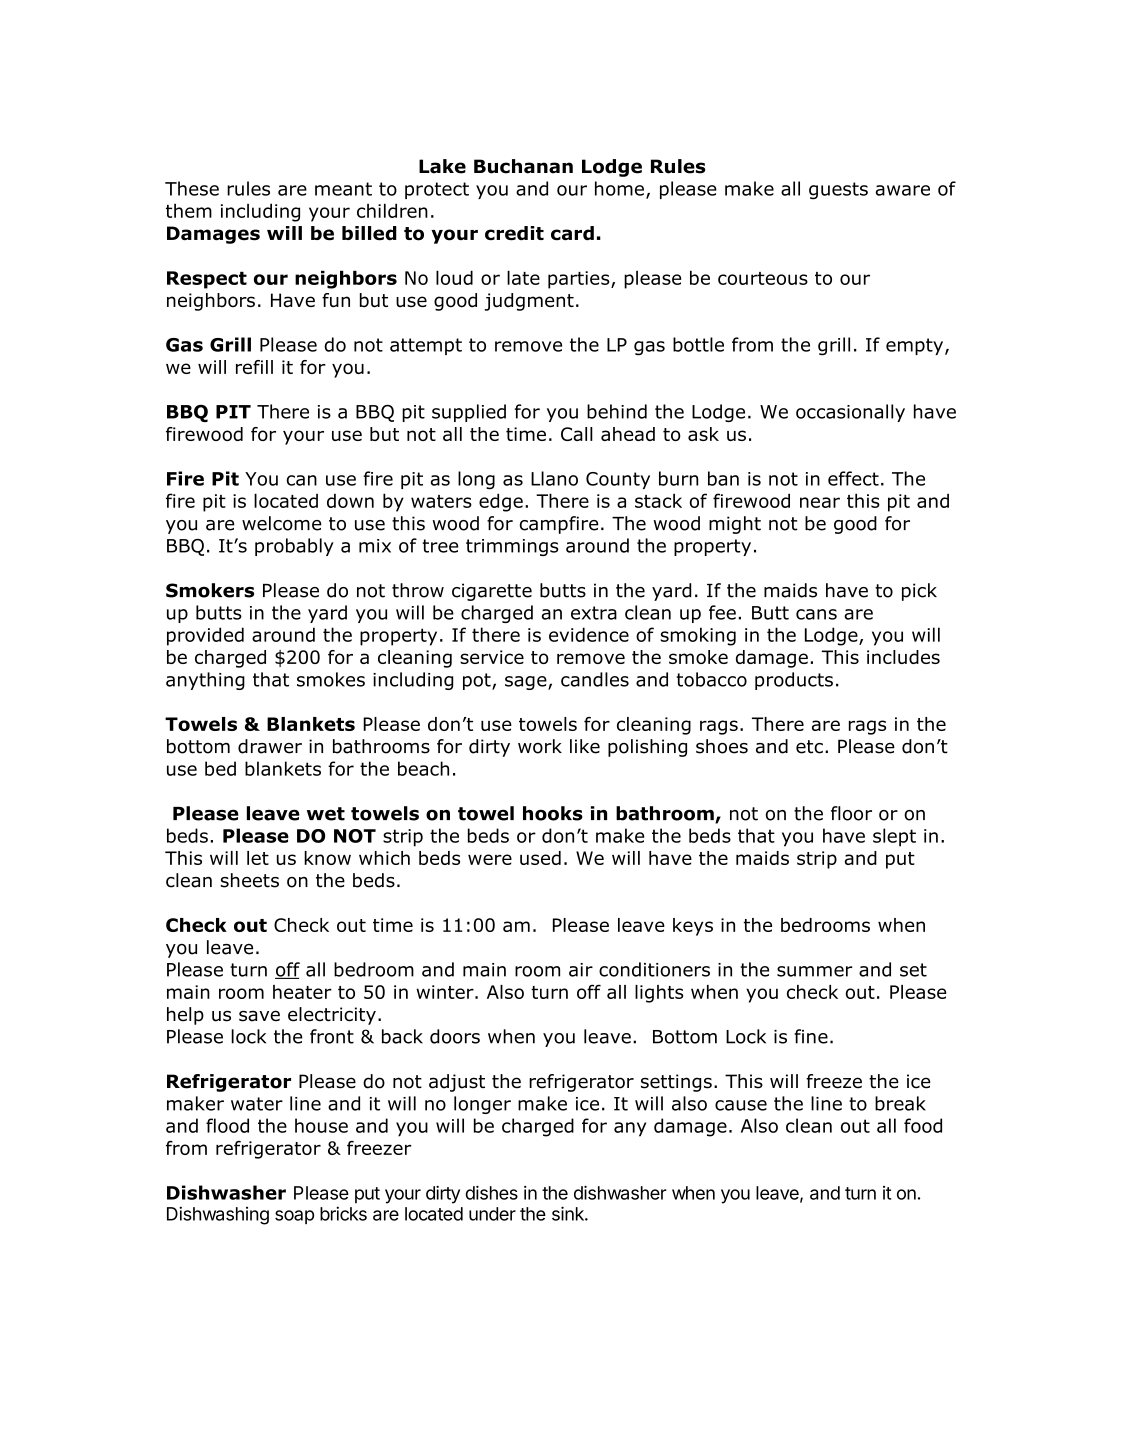 The height and width of the page is (1454, 1124). Describe the element at coordinates (281, 523) in the page. I see `welcome` at that location.
